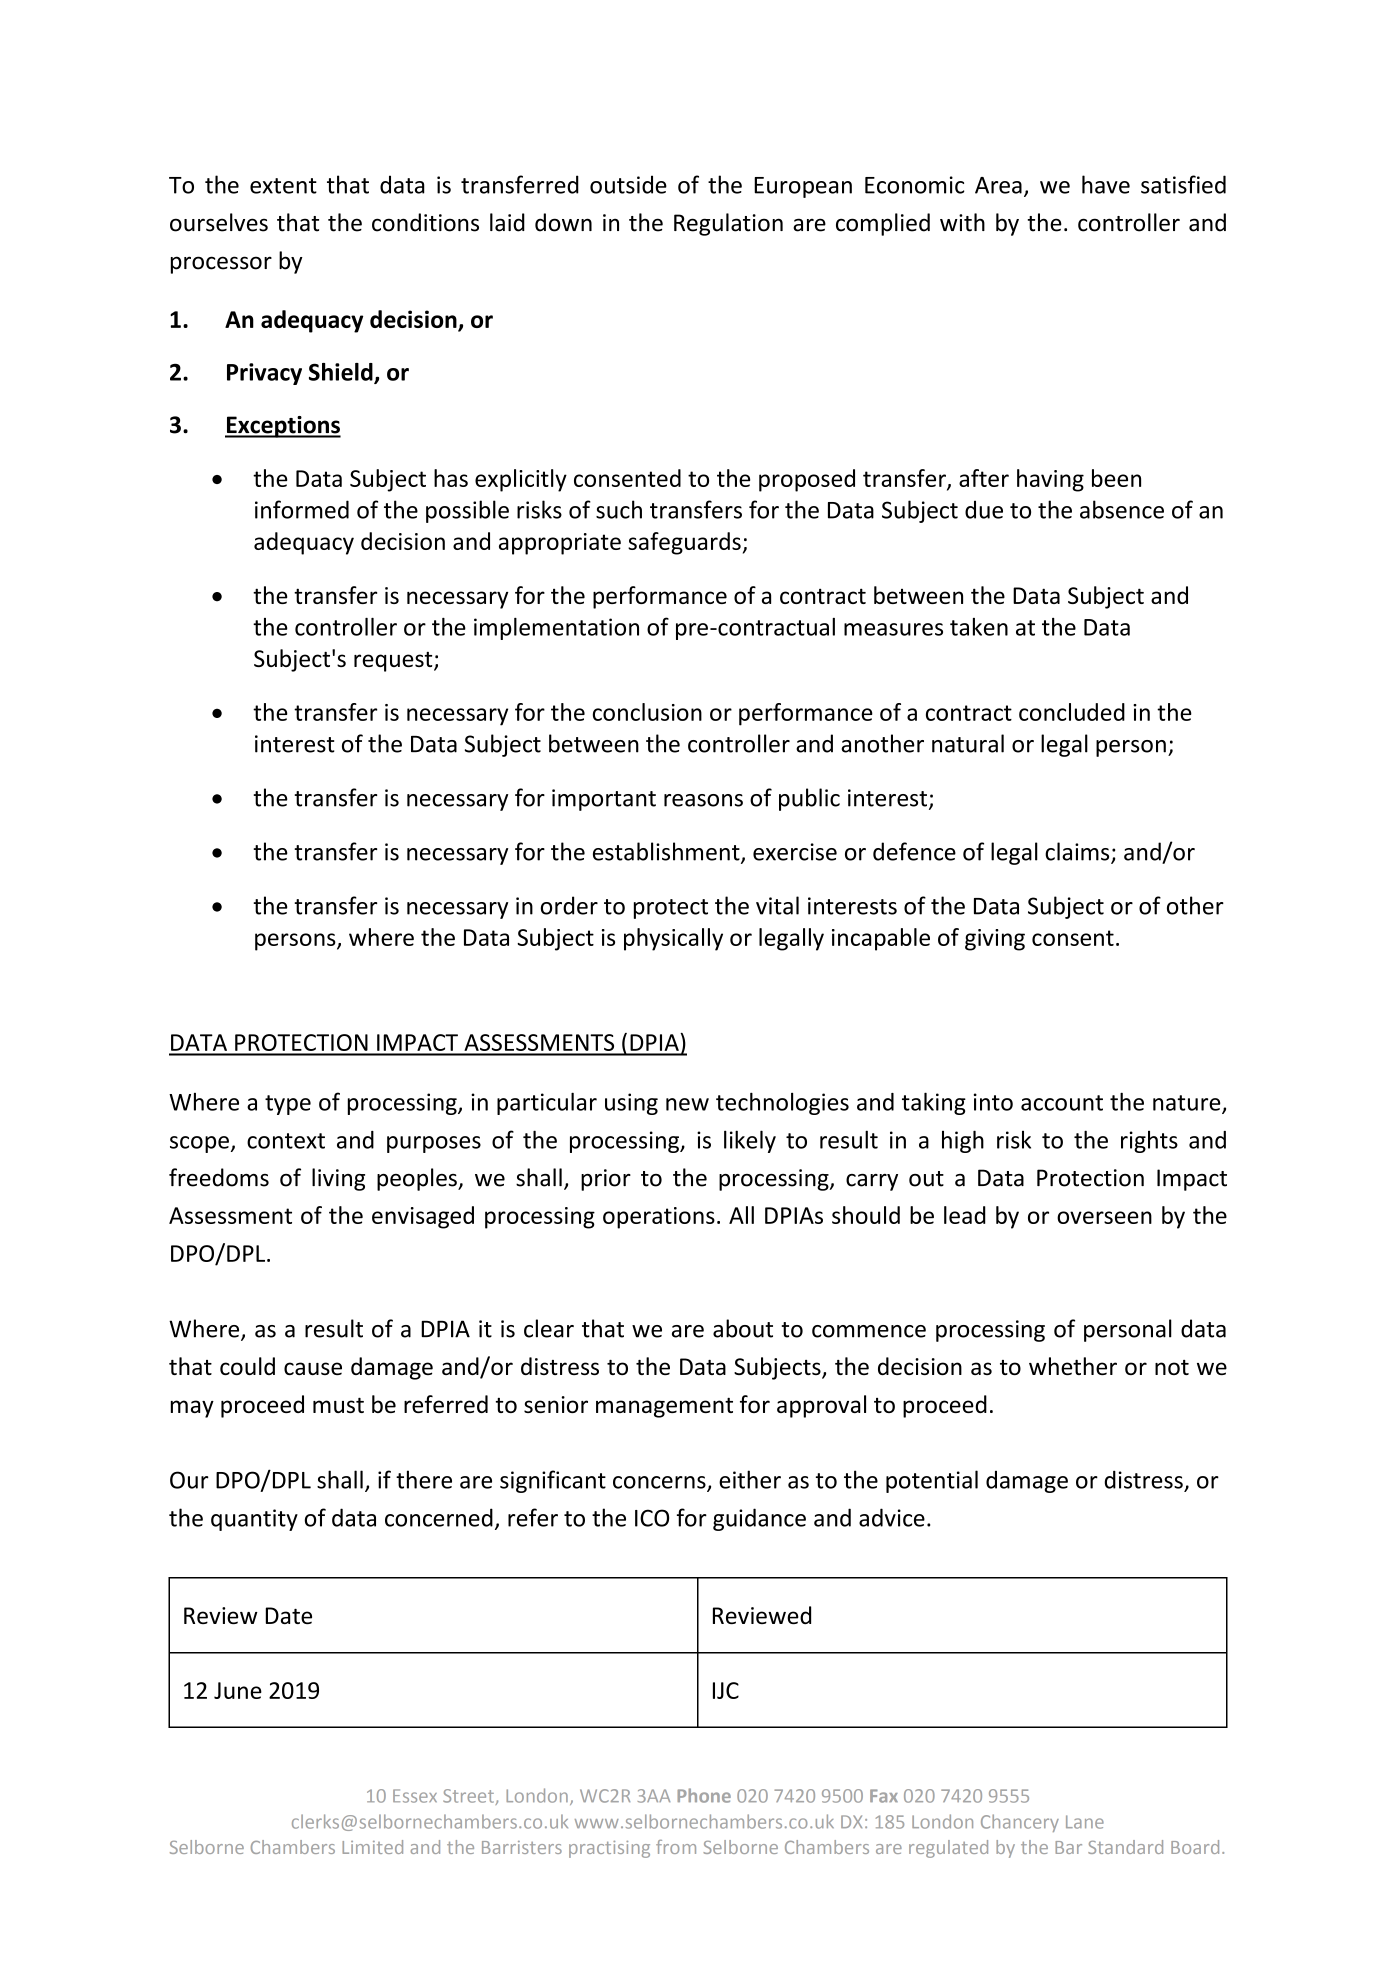  What do you see at coordinates (673, 939) in the image?
I see `physically` at bounding box center [673, 939].
